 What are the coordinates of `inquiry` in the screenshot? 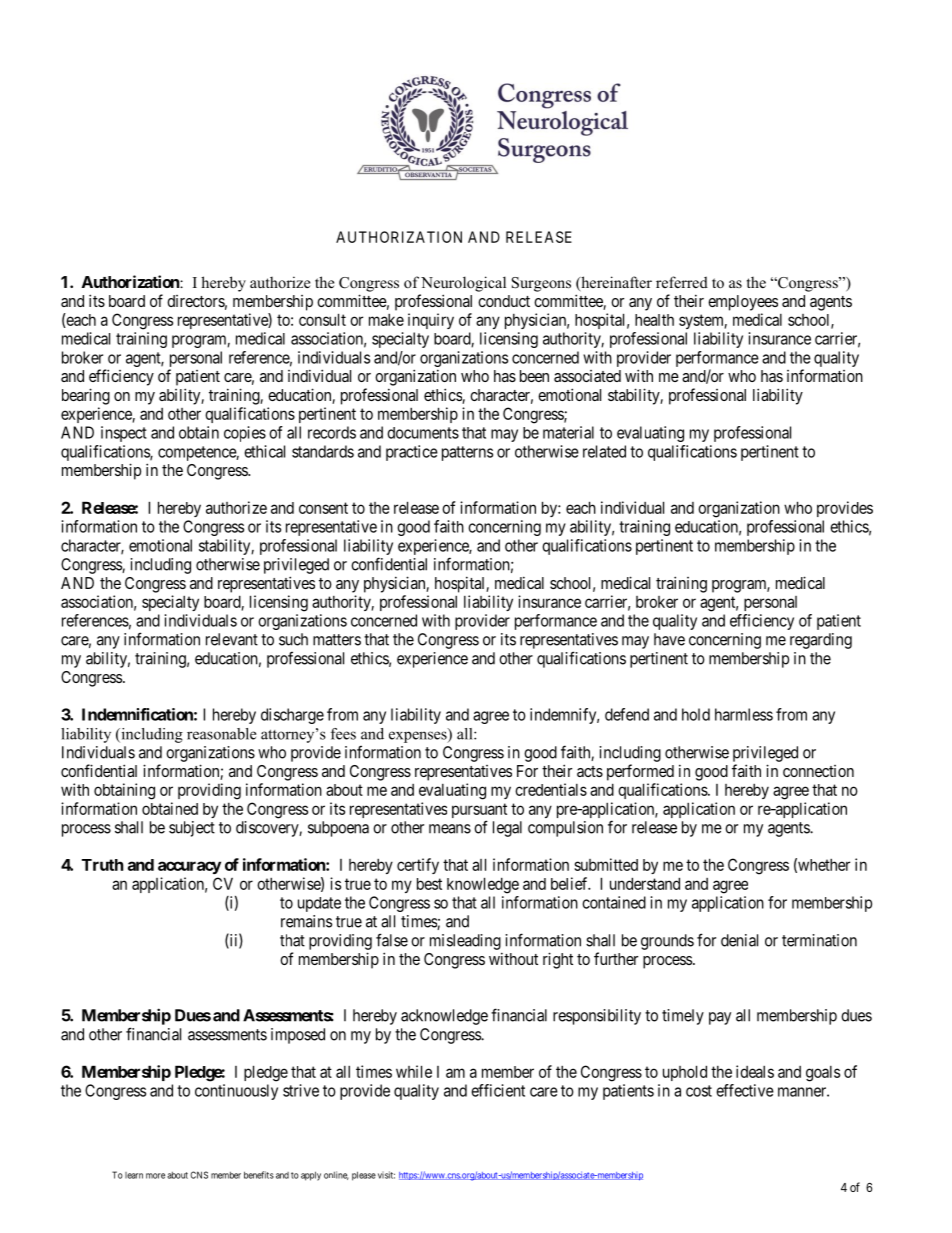 It's located at (431, 321).
